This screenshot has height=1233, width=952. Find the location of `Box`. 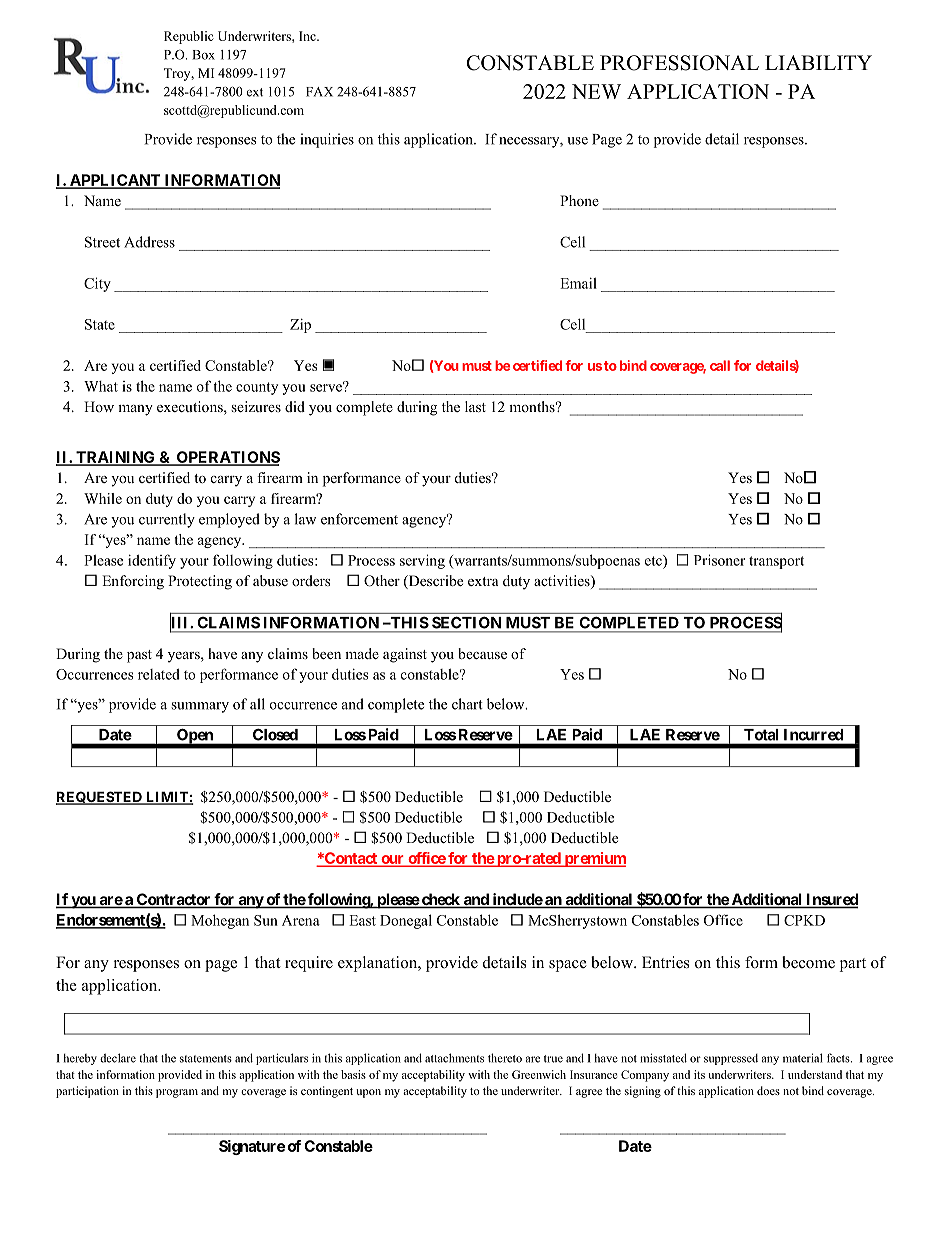

Box is located at coordinates (203, 55).
